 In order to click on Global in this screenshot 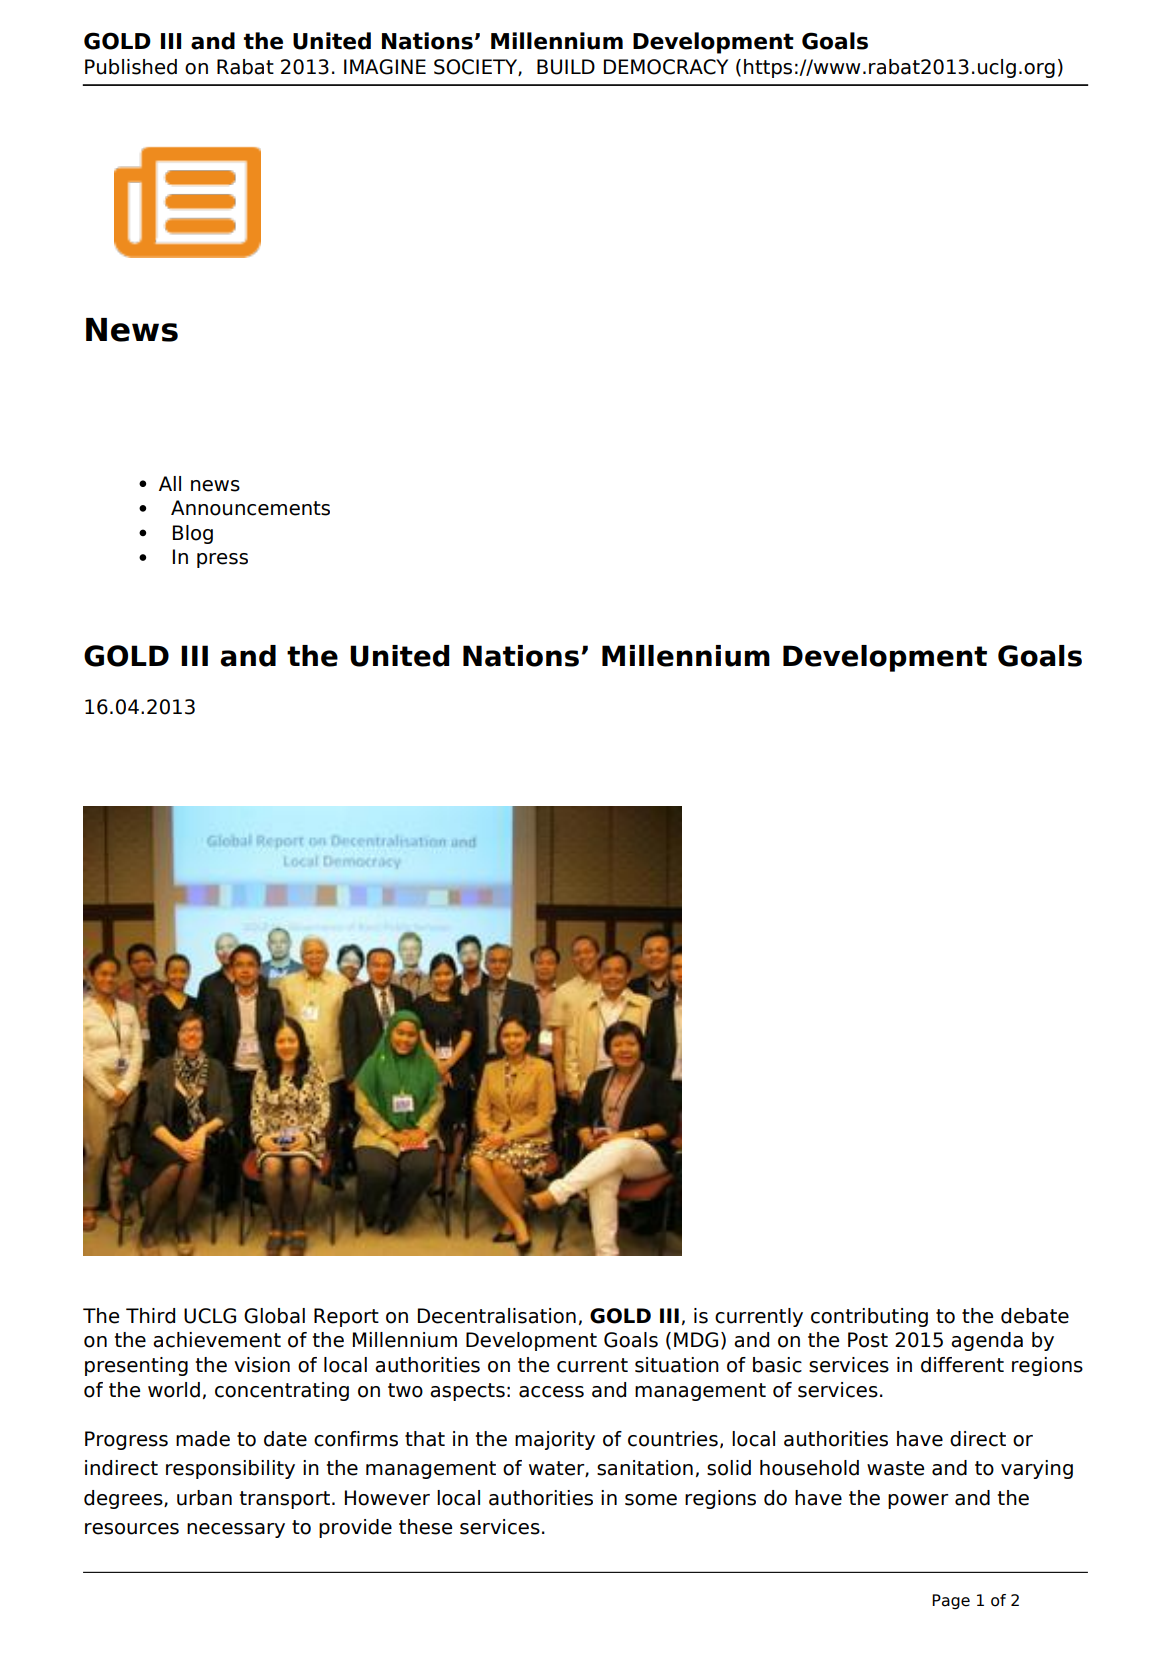, I will do `click(274, 1316)`.
